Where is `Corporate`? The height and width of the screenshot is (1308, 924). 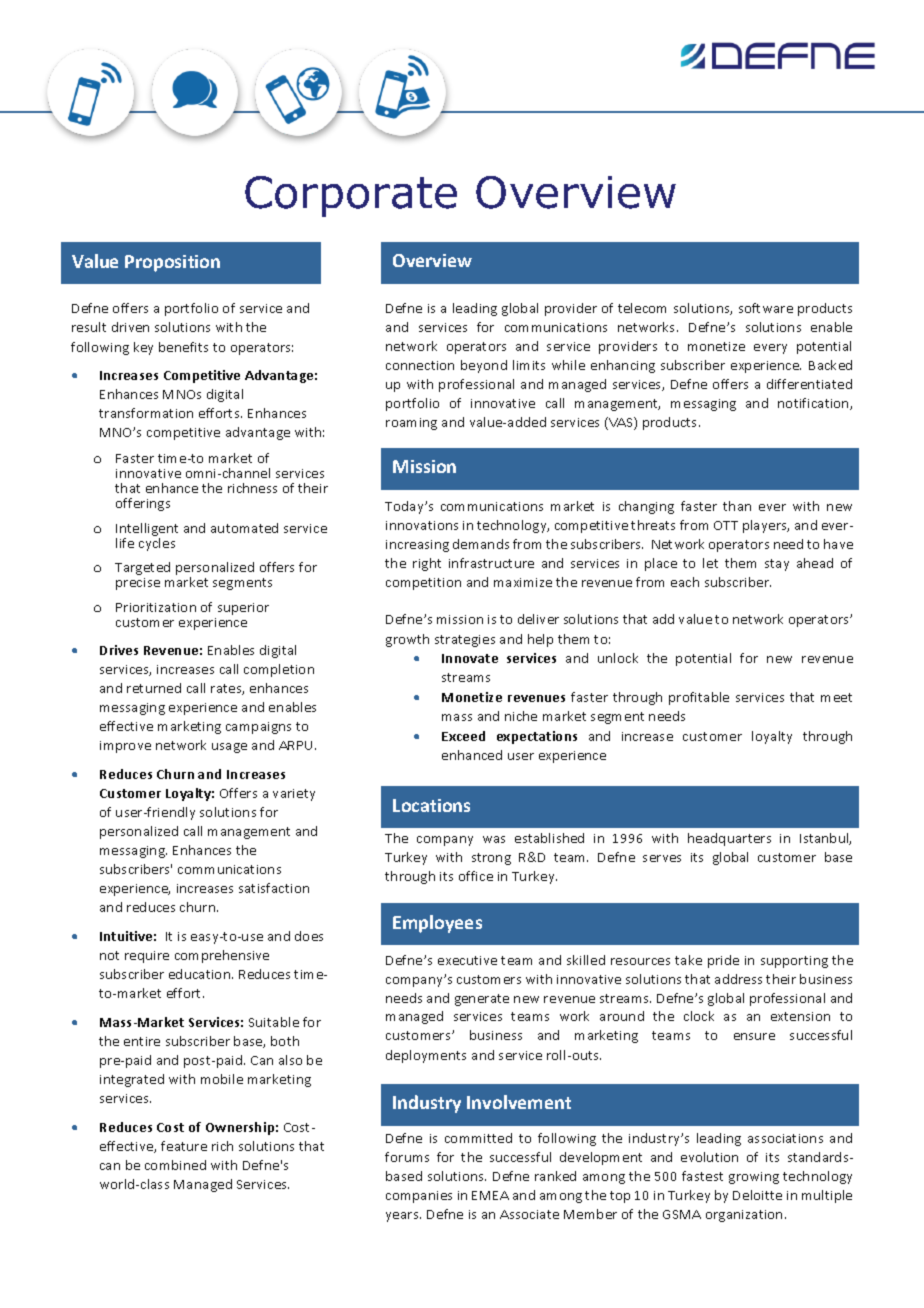 Corporate is located at coordinates (351, 196).
